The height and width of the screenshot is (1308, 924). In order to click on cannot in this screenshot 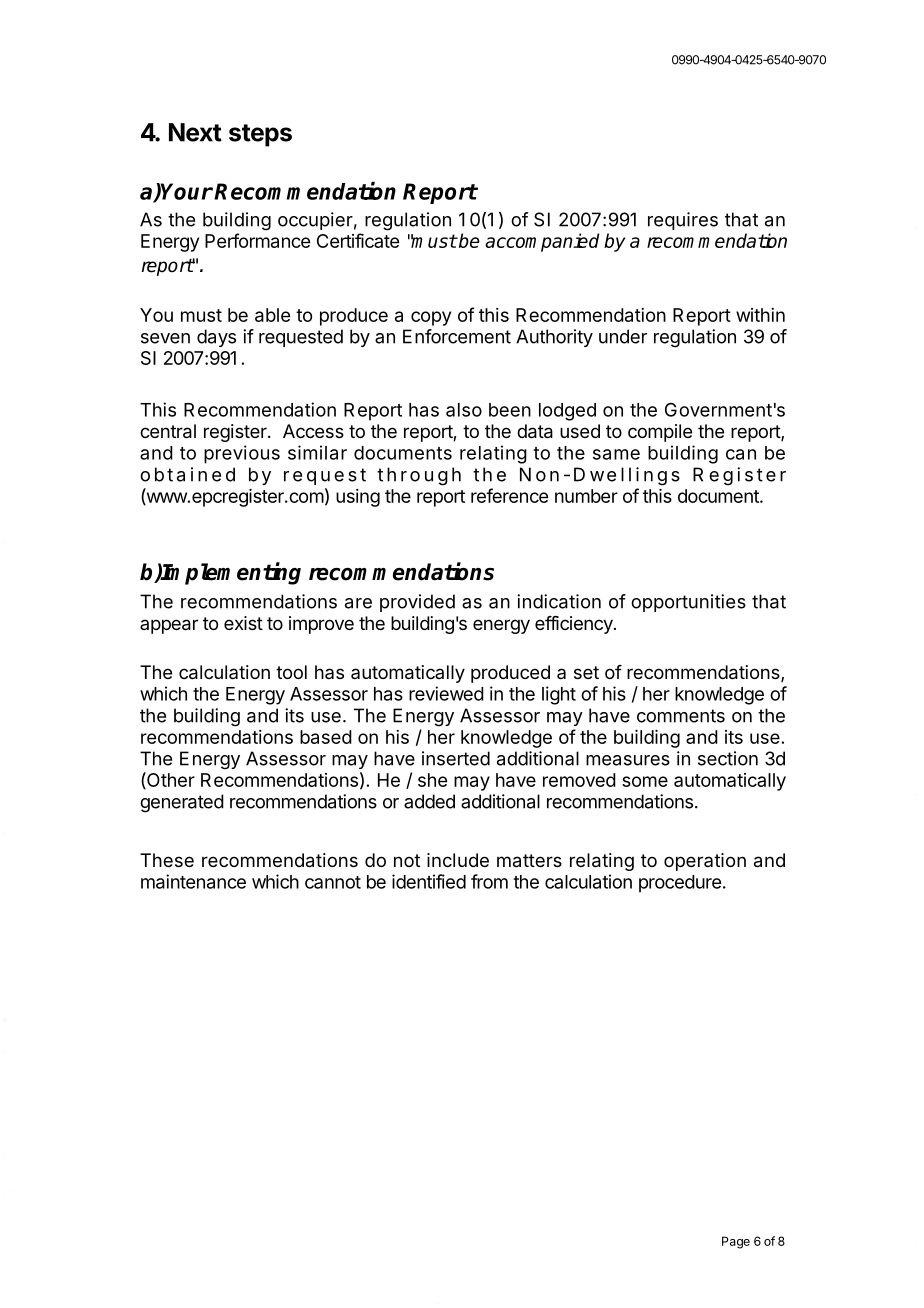, I will do `click(333, 882)`.
